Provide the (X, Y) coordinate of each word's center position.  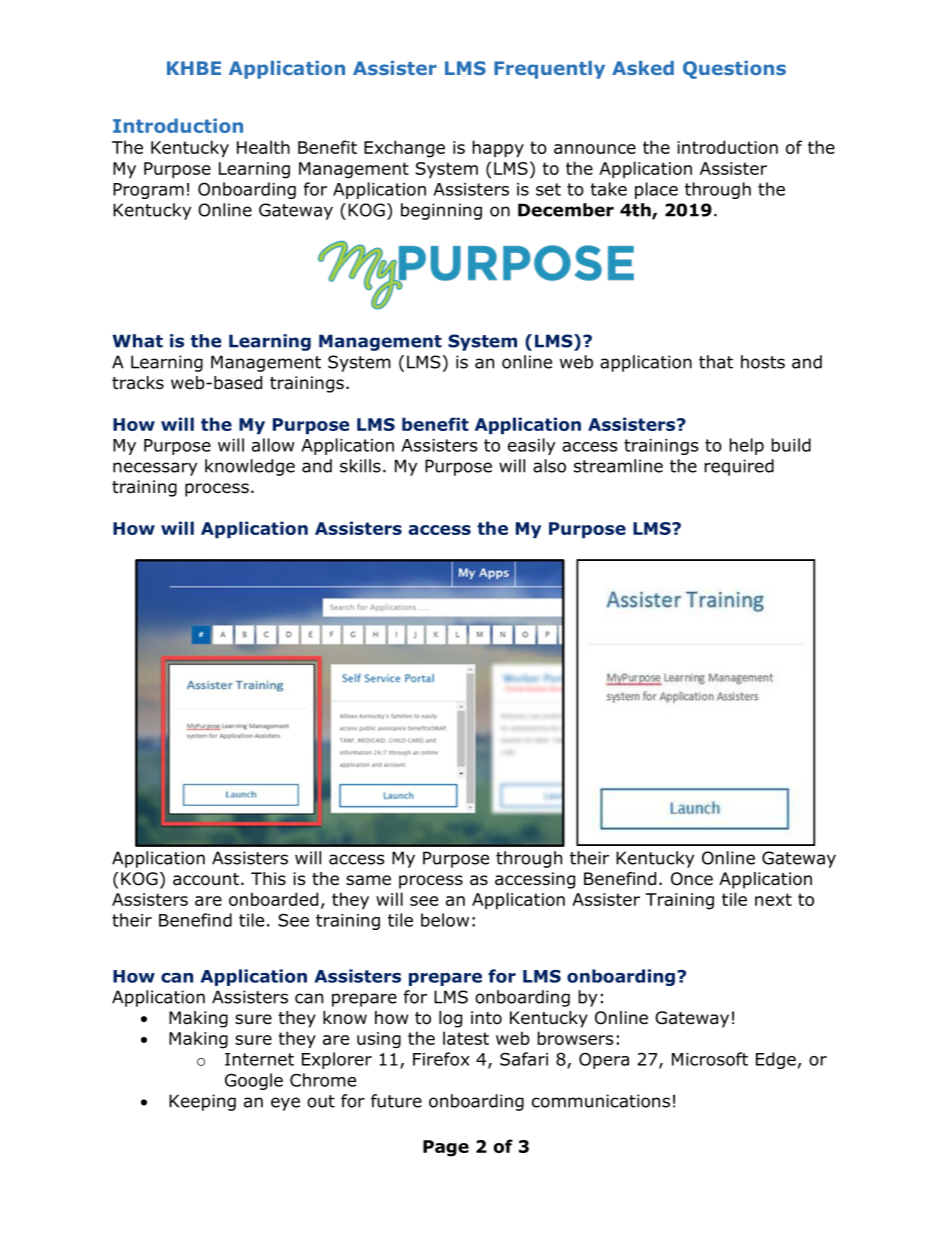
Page (446, 1148)
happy (498, 149)
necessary (155, 469)
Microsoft (710, 1059)
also (549, 466)
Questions (734, 70)
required (739, 467)
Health (263, 147)
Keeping (202, 1102)
